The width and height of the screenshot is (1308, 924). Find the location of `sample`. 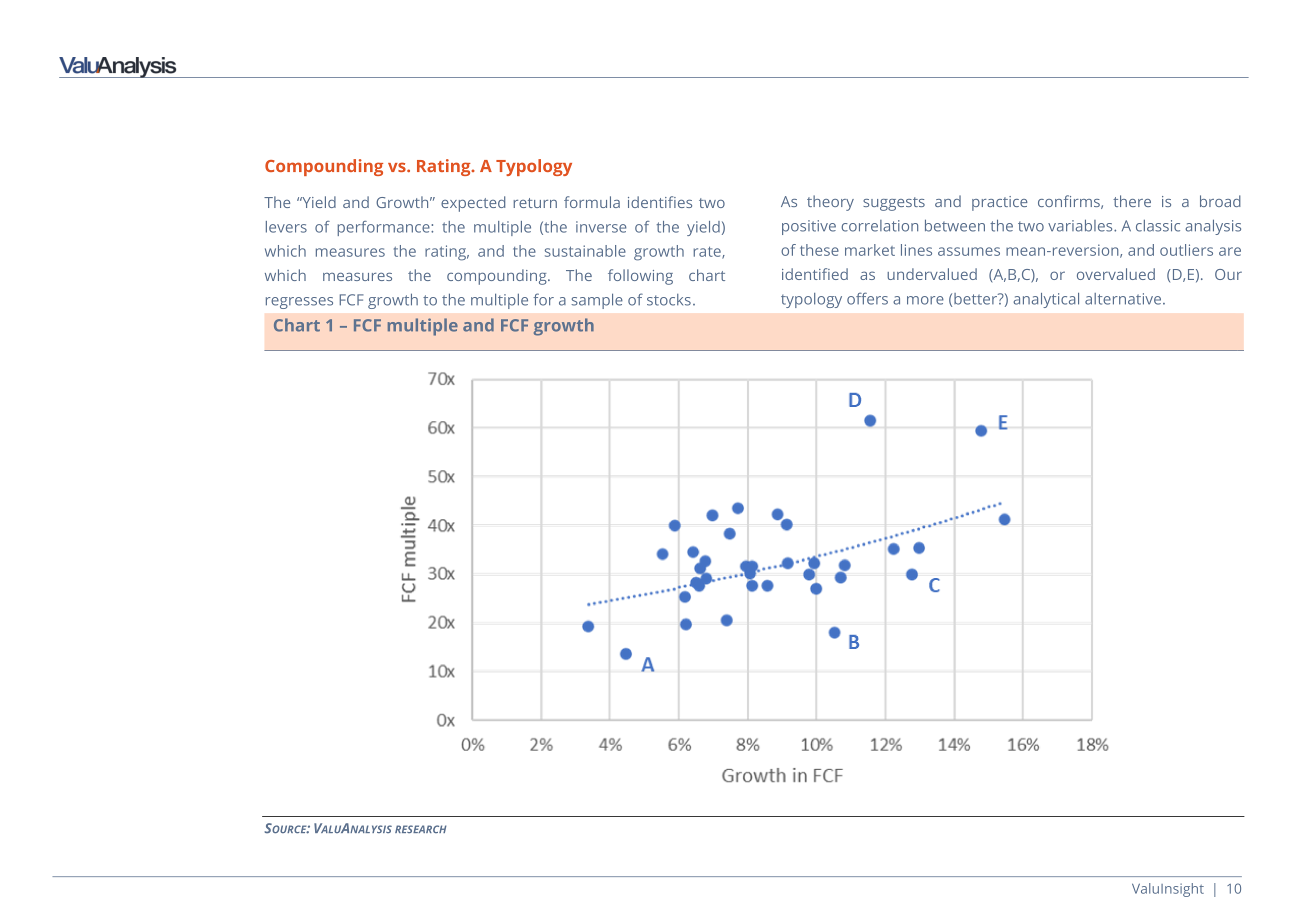

sample is located at coordinates (597, 301).
